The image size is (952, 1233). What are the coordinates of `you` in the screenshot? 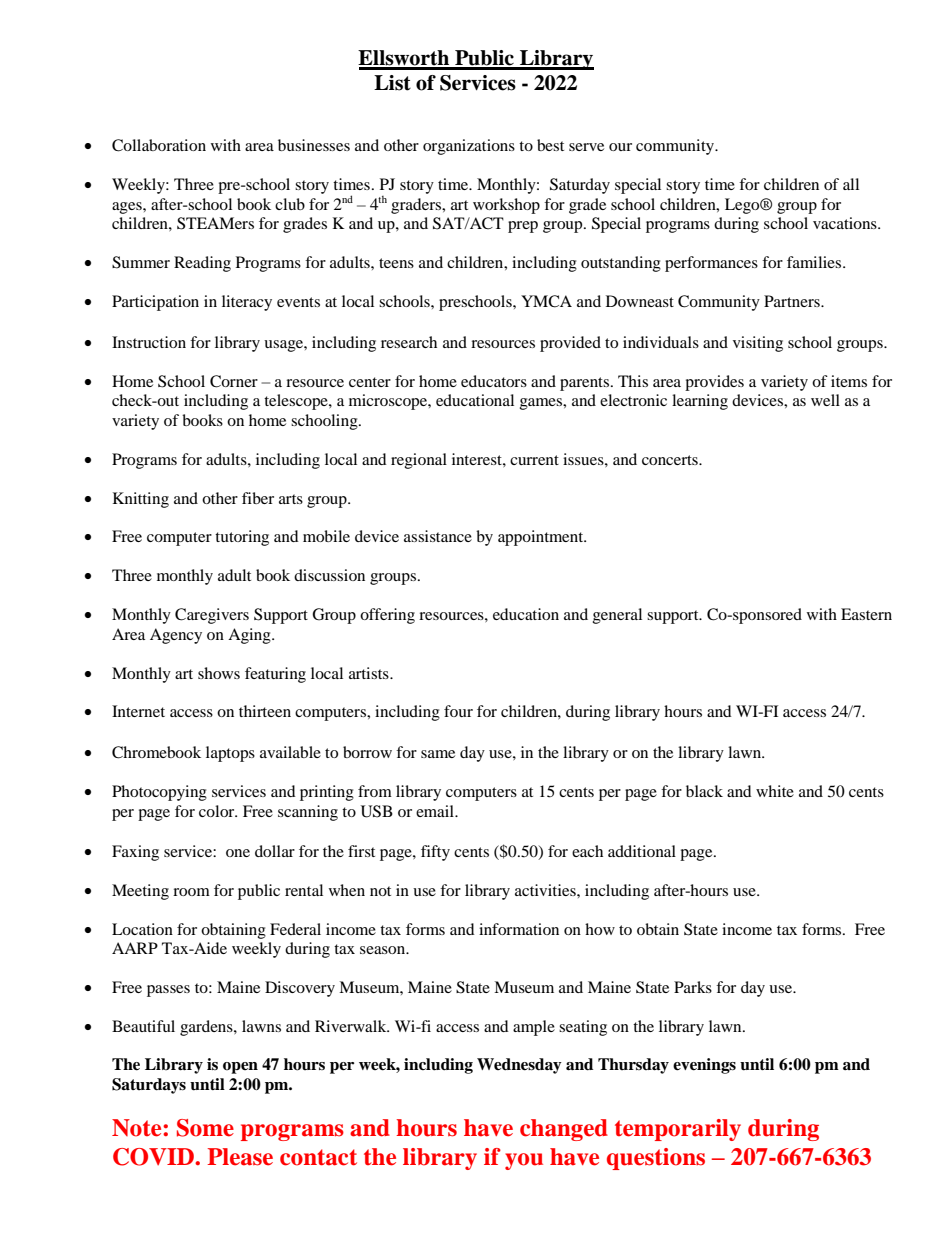 It's located at (524, 1161).
